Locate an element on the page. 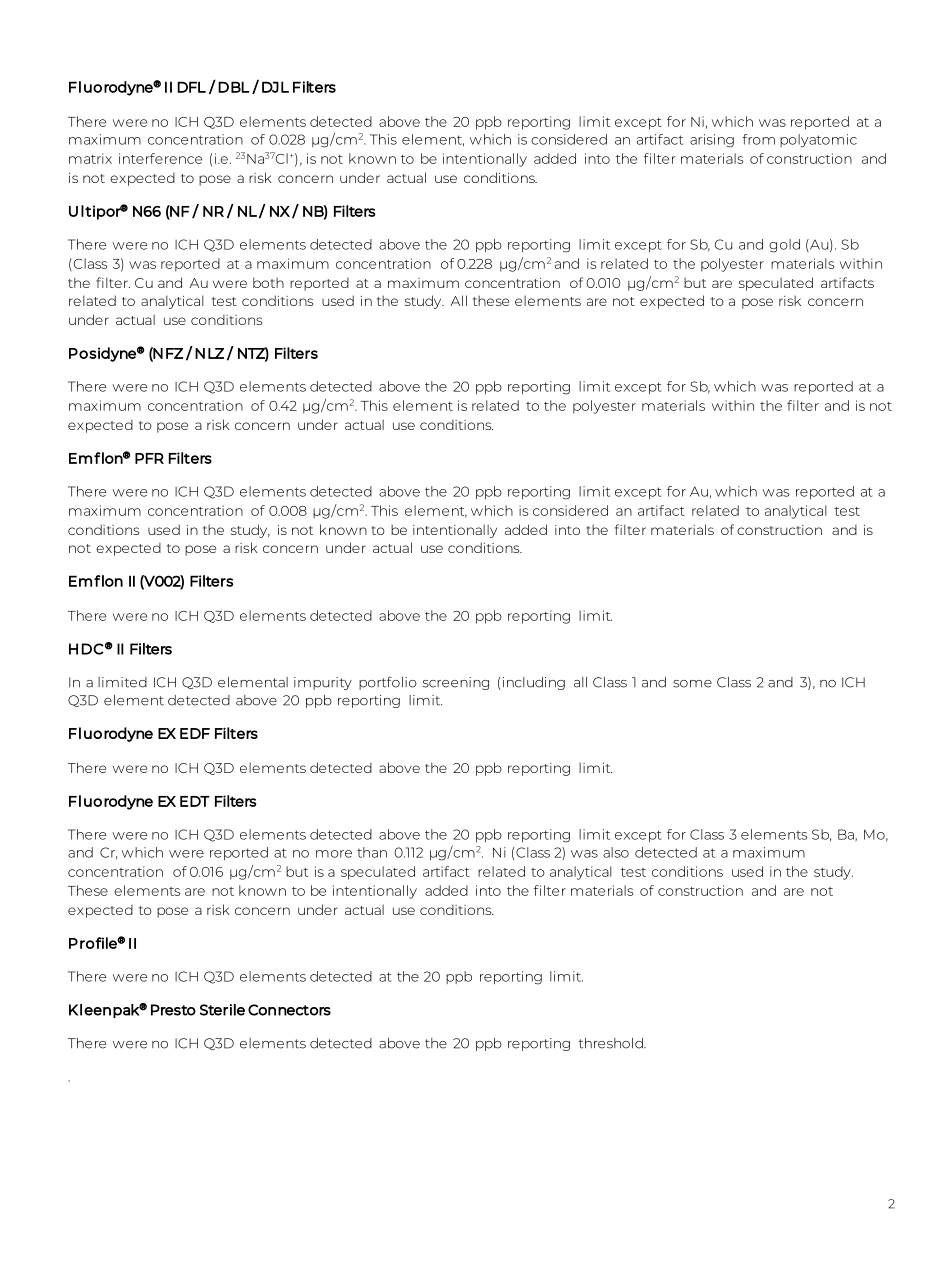  Presto is located at coordinates (173, 1010).
